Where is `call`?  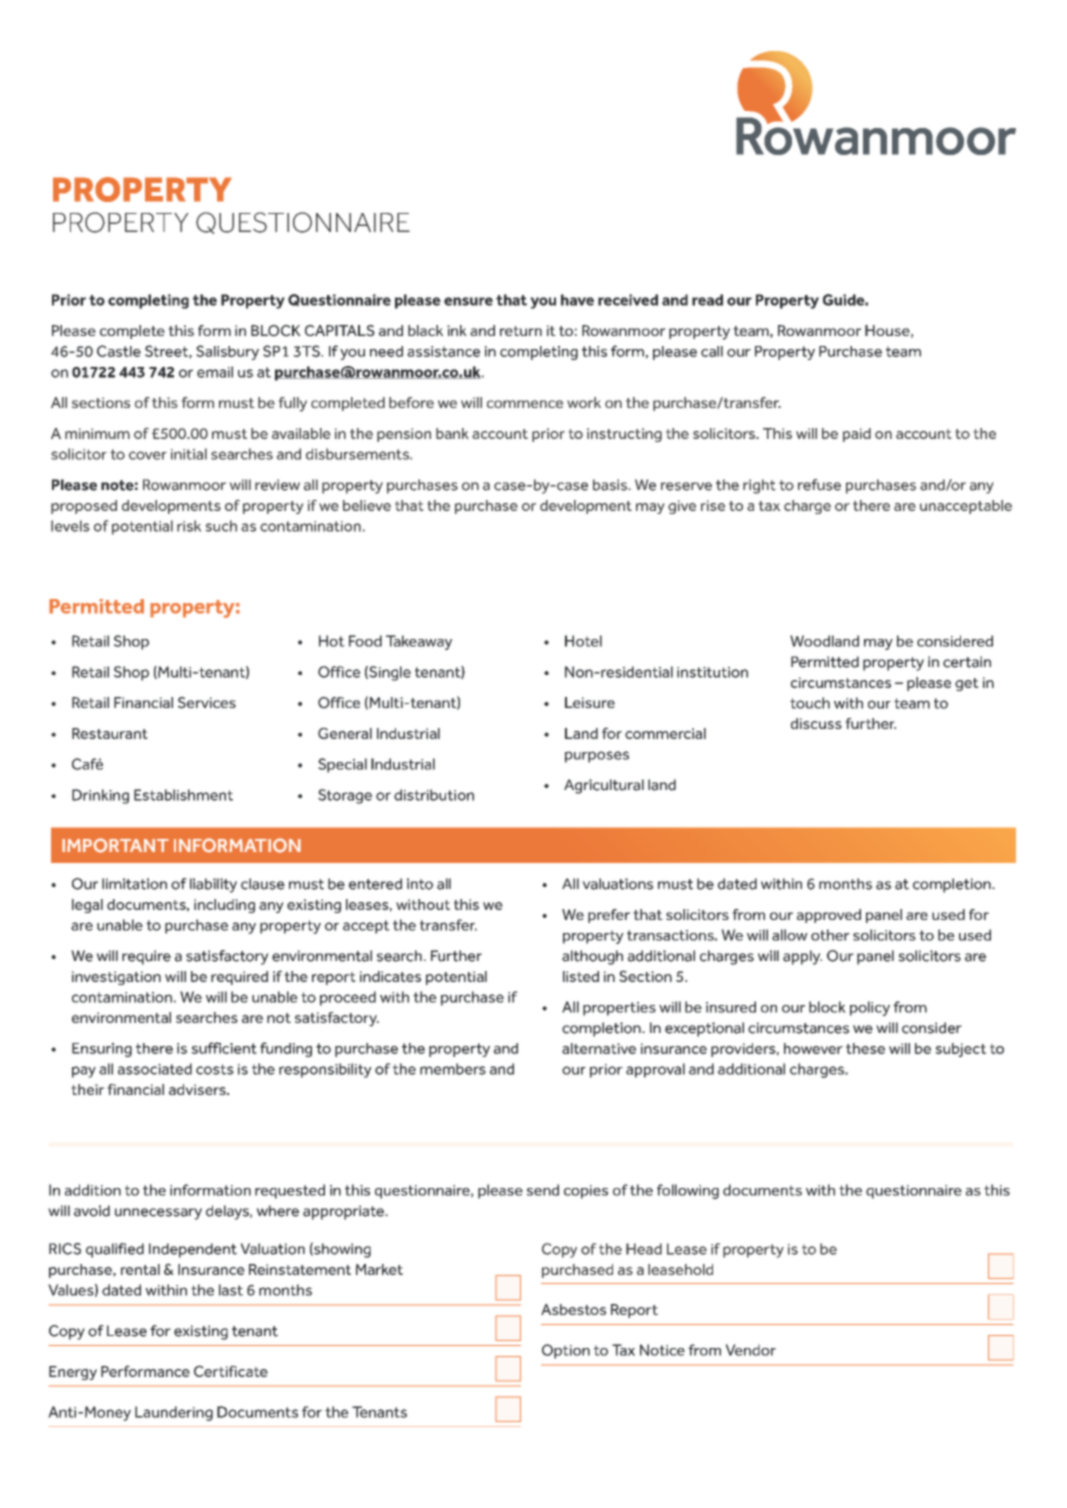 call is located at coordinates (712, 351).
